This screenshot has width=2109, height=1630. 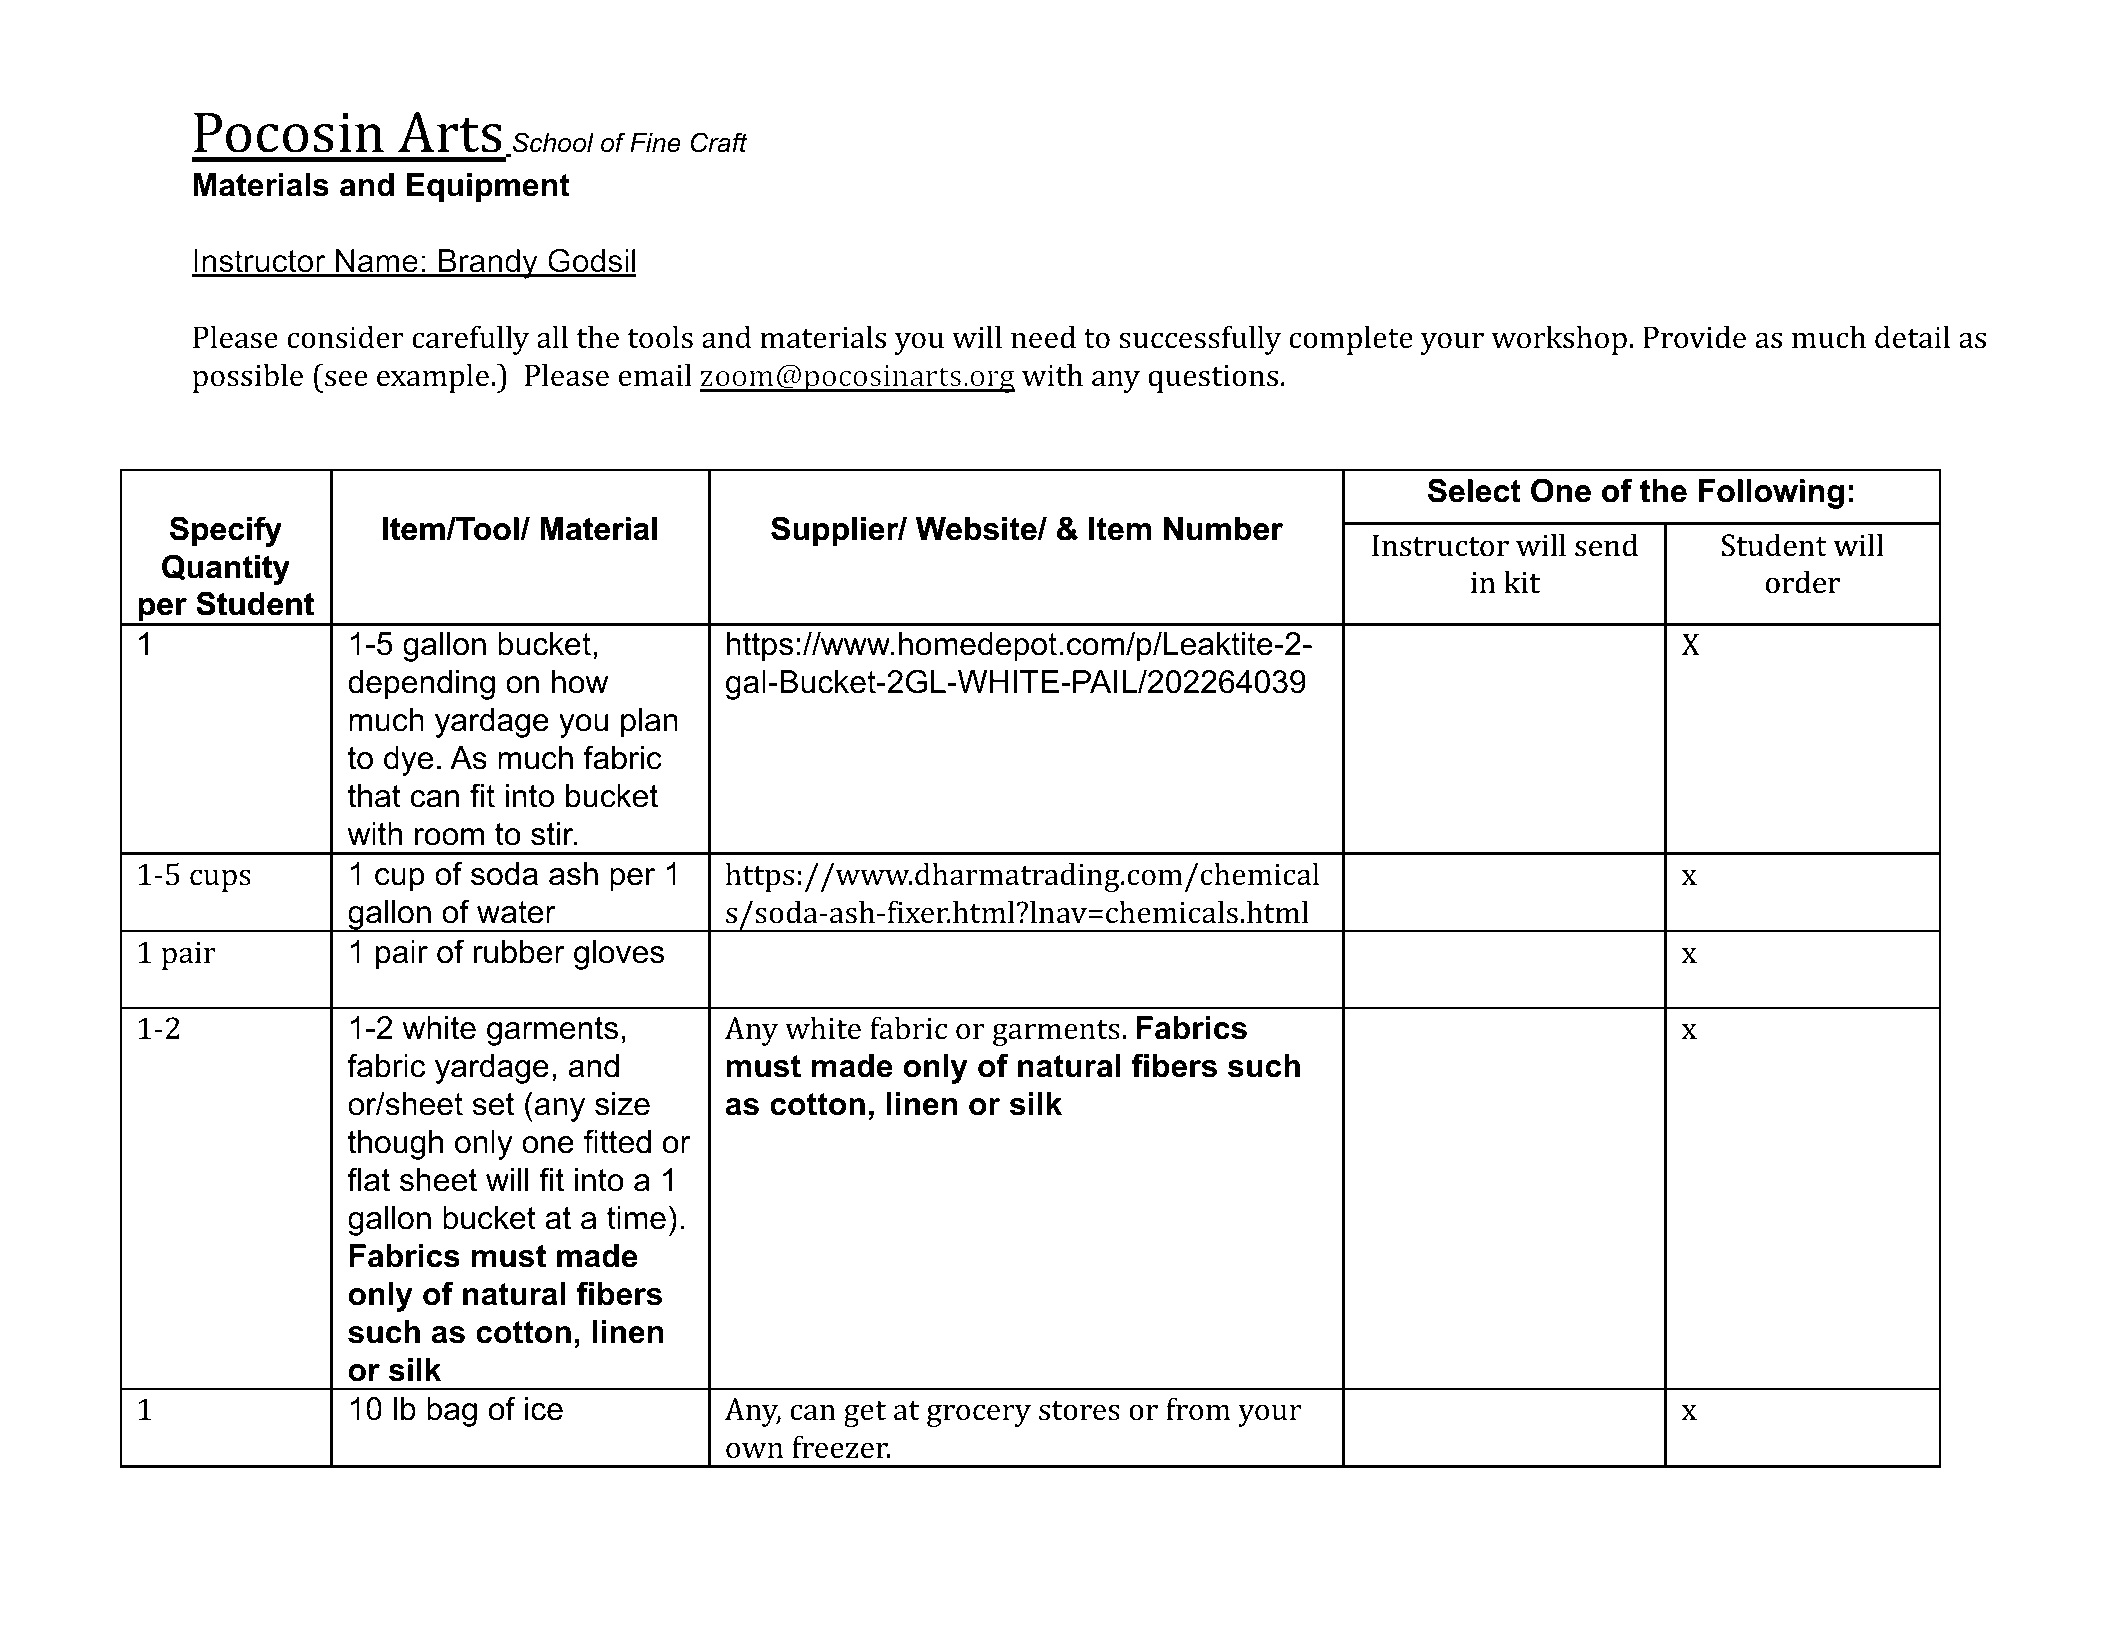 What do you see at coordinates (452, 1412) in the screenshot?
I see `bag` at bounding box center [452, 1412].
